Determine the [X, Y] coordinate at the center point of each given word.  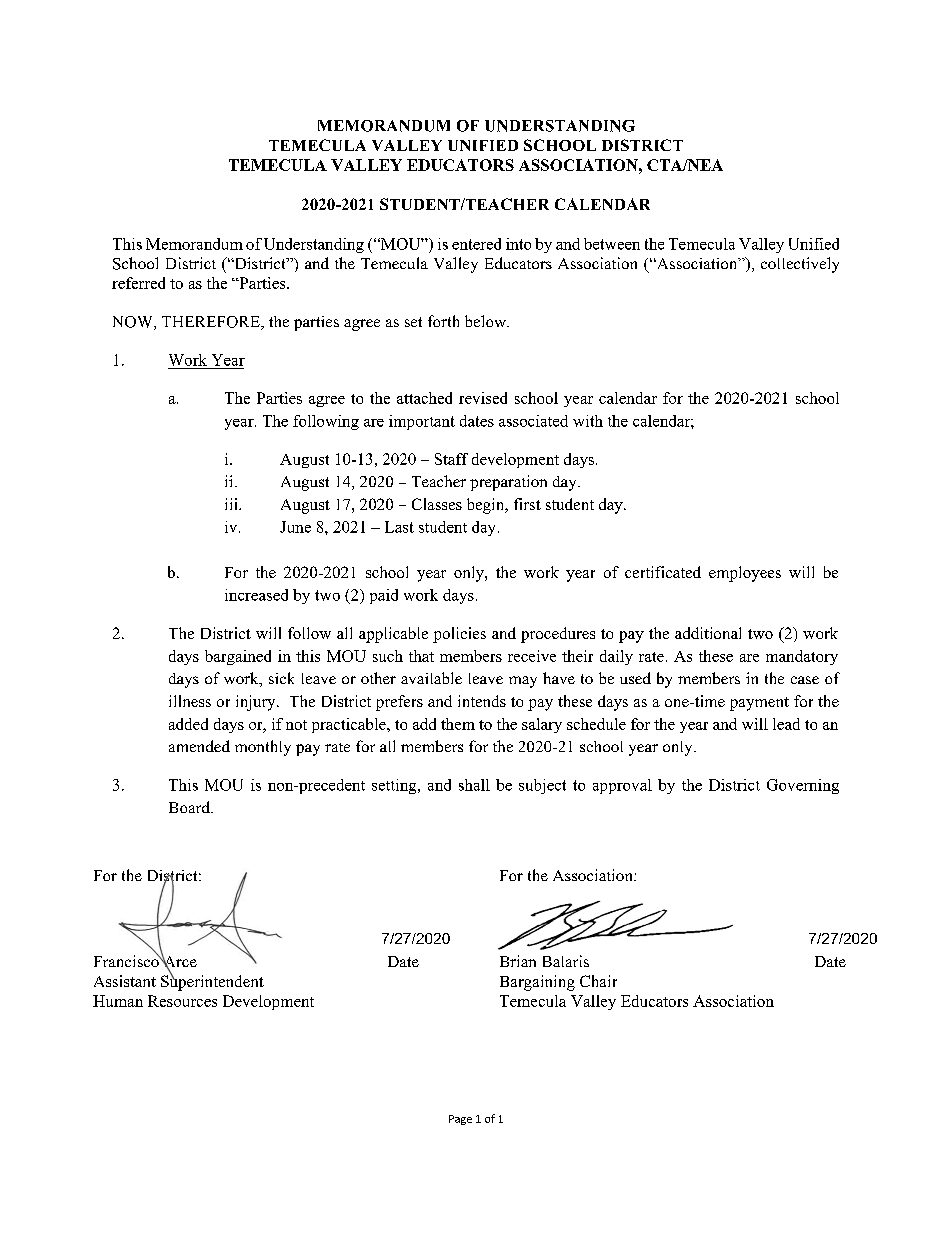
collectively [800, 265]
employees [745, 574]
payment [759, 704]
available [431, 678]
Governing [803, 786]
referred [138, 283]
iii [232, 504]
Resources [182, 1001]
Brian [518, 961]
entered [476, 244]
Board [190, 807]
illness [190, 701]
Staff [451, 459]
